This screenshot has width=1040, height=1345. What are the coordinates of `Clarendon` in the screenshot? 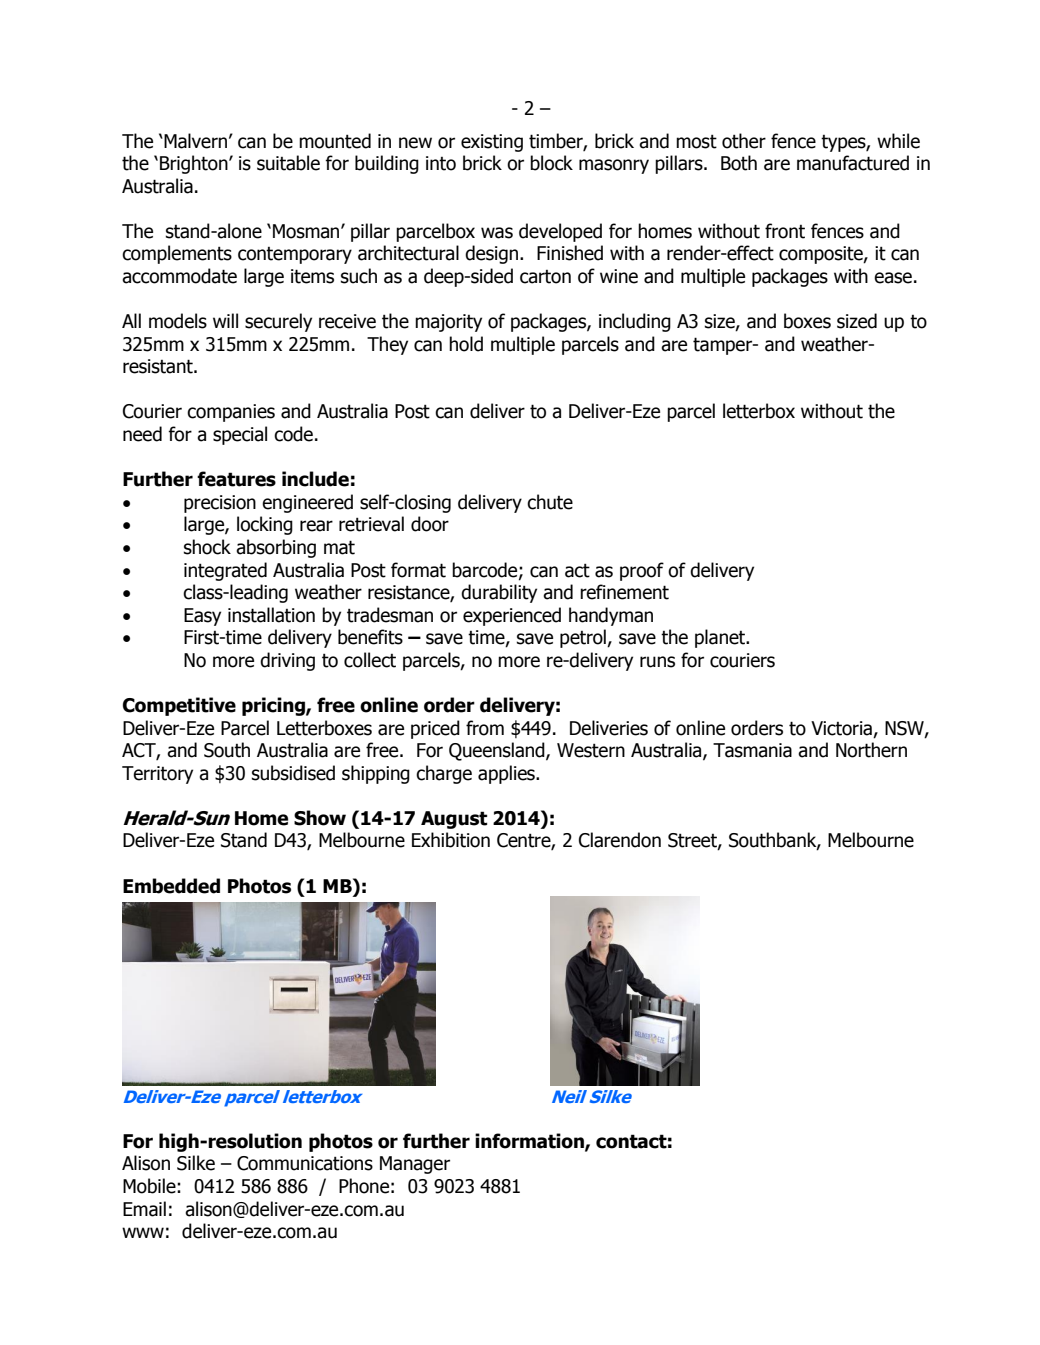 It's located at (620, 840).
